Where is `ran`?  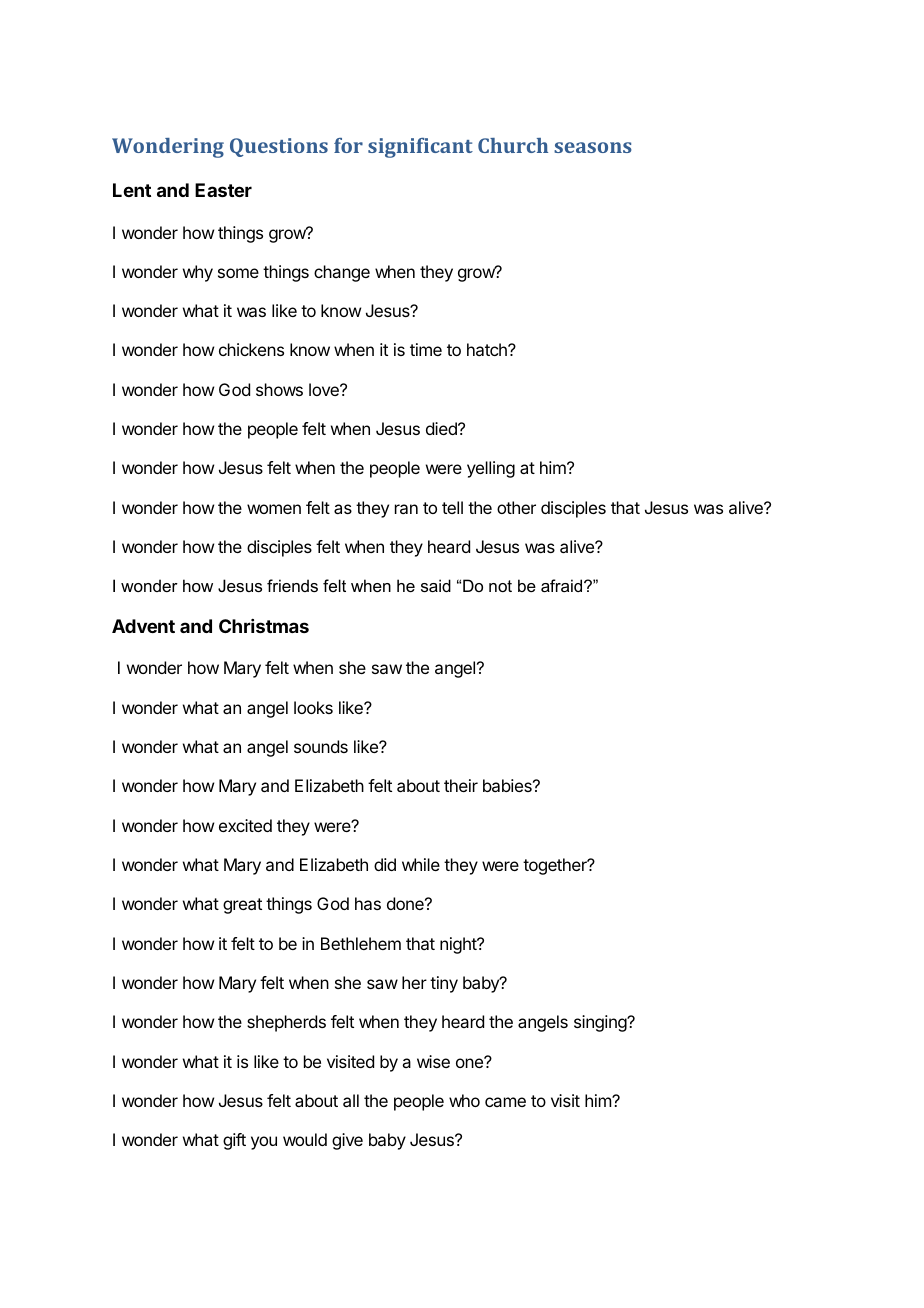
ran is located at coordinates (406, 509).
